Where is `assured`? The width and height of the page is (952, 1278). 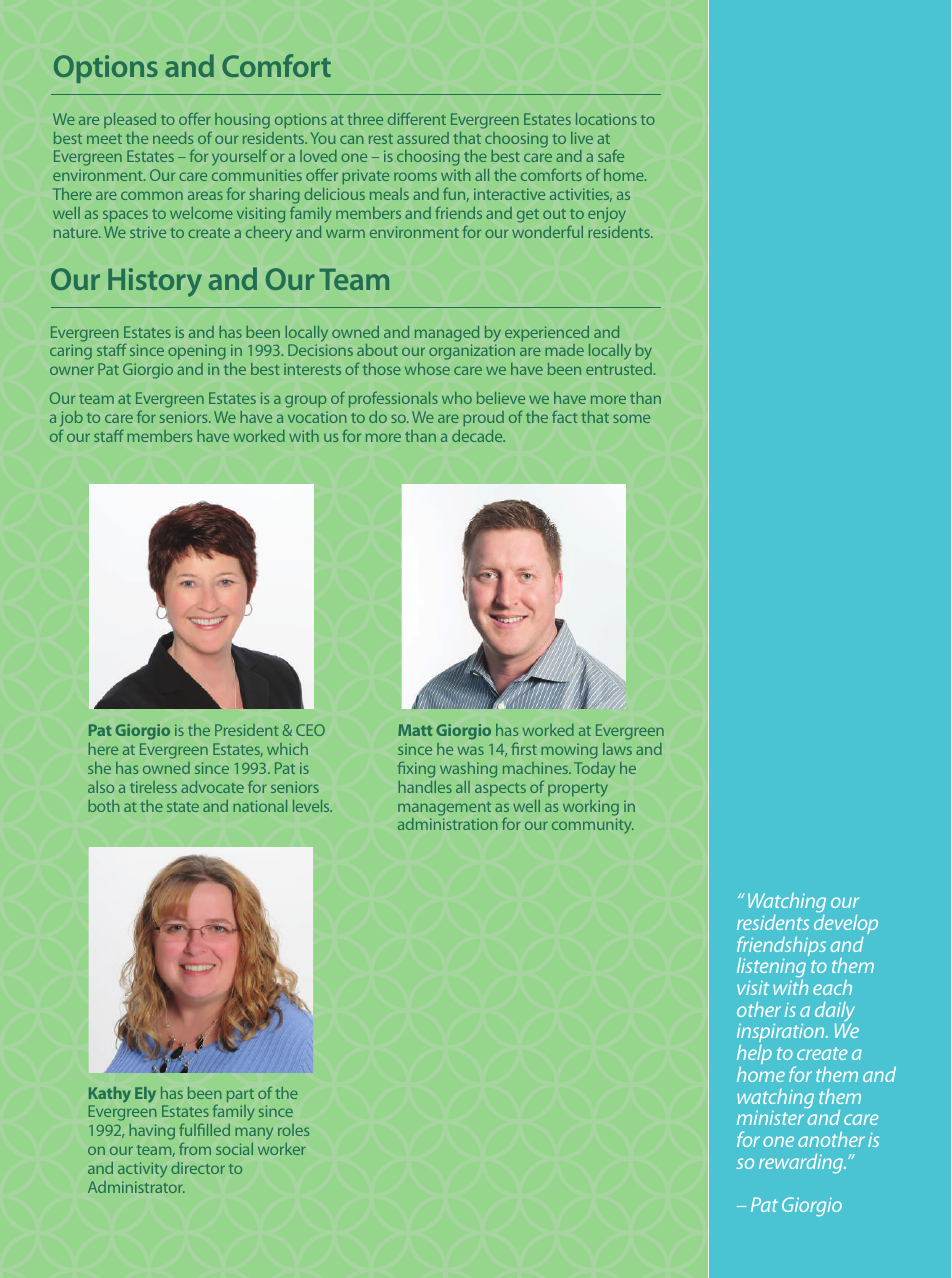 assured is located at coordinates (423, 138).
